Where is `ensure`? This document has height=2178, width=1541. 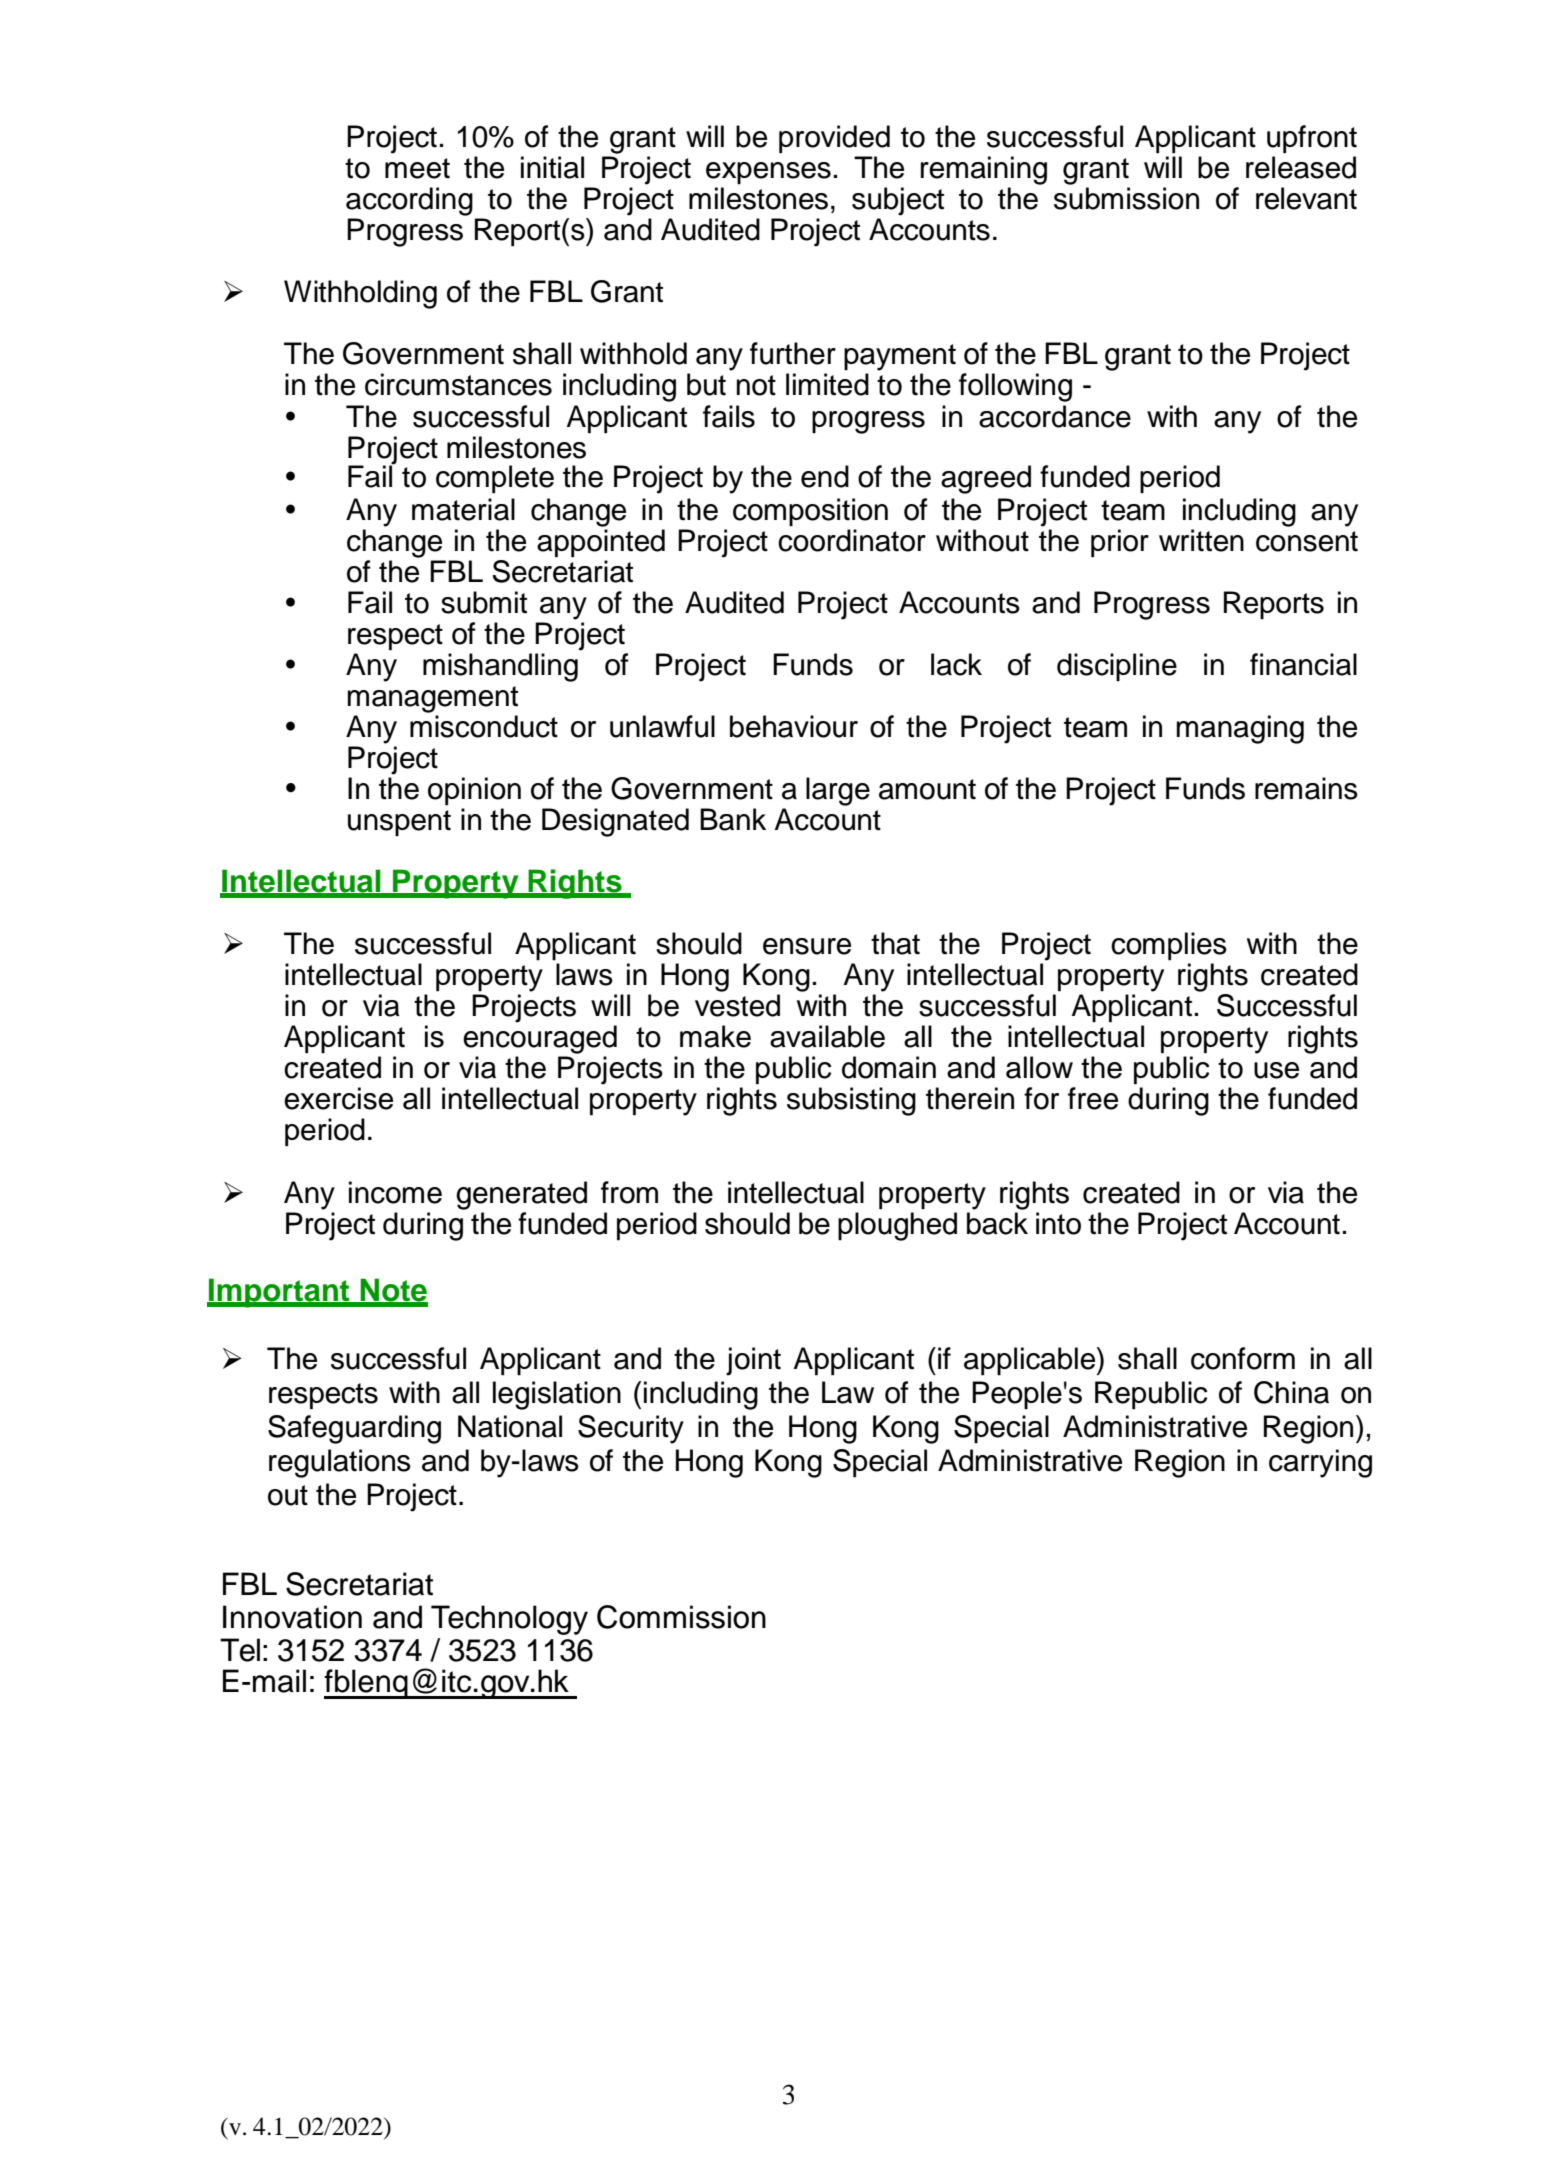 ensure is located at coordinates (807, 946).
